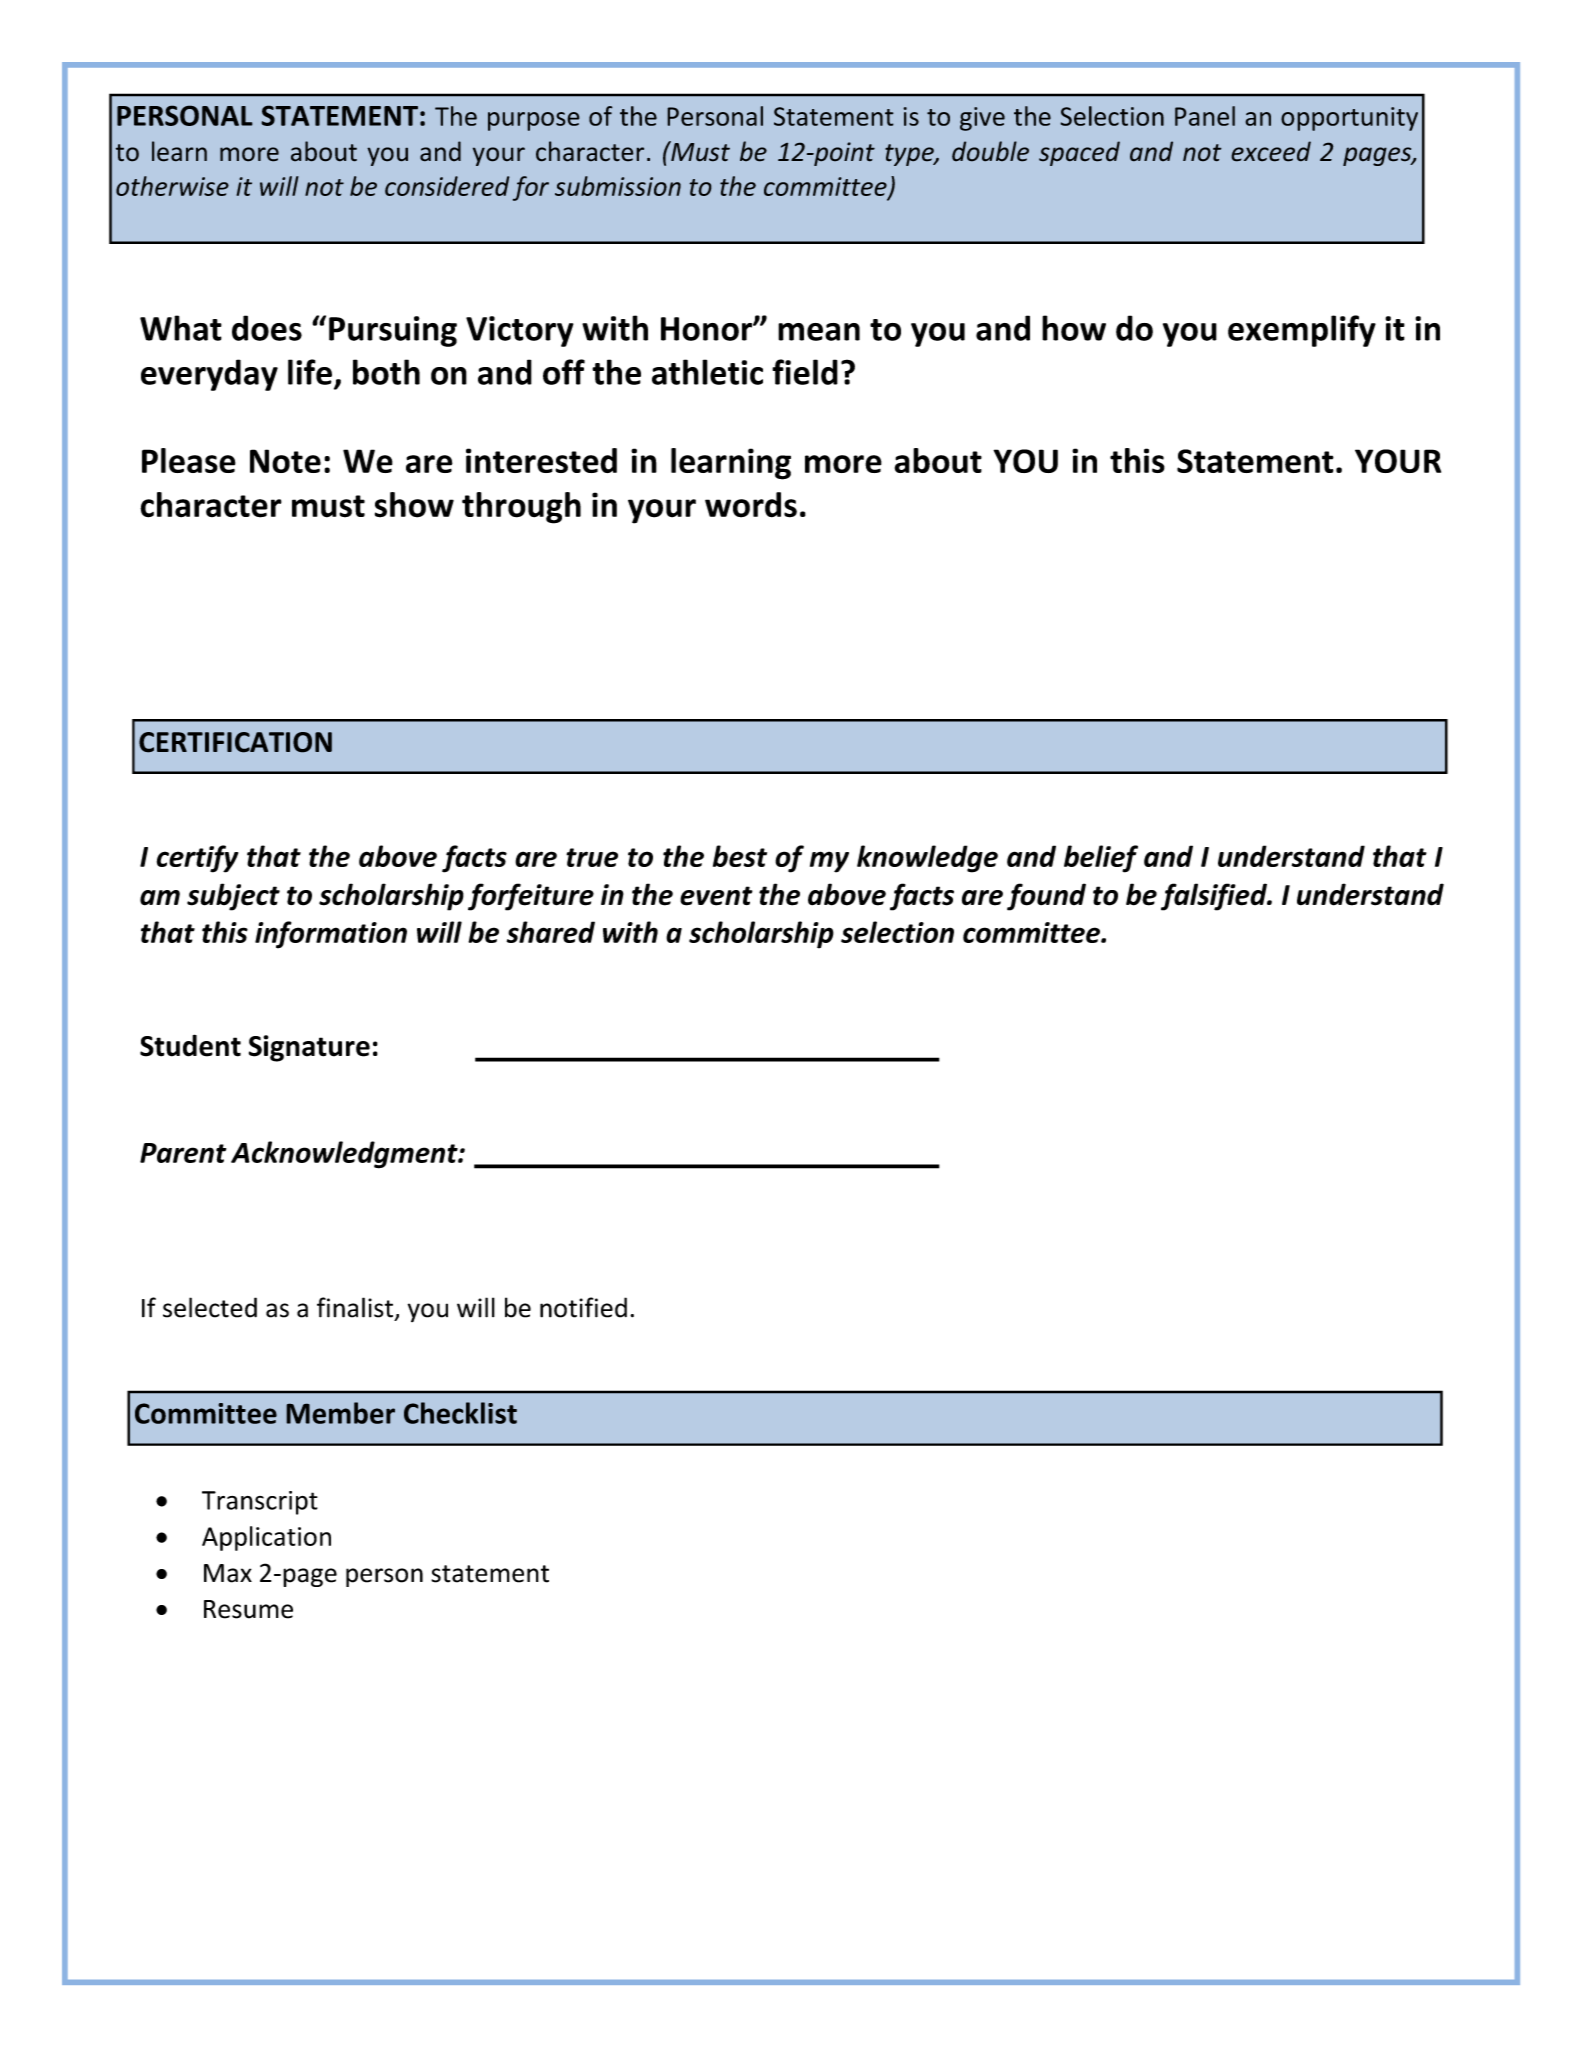  What do you see at coordinates (235, 742) in the screenshot?
I see `CERTIFICATION` at bounding box center [235, 742].
